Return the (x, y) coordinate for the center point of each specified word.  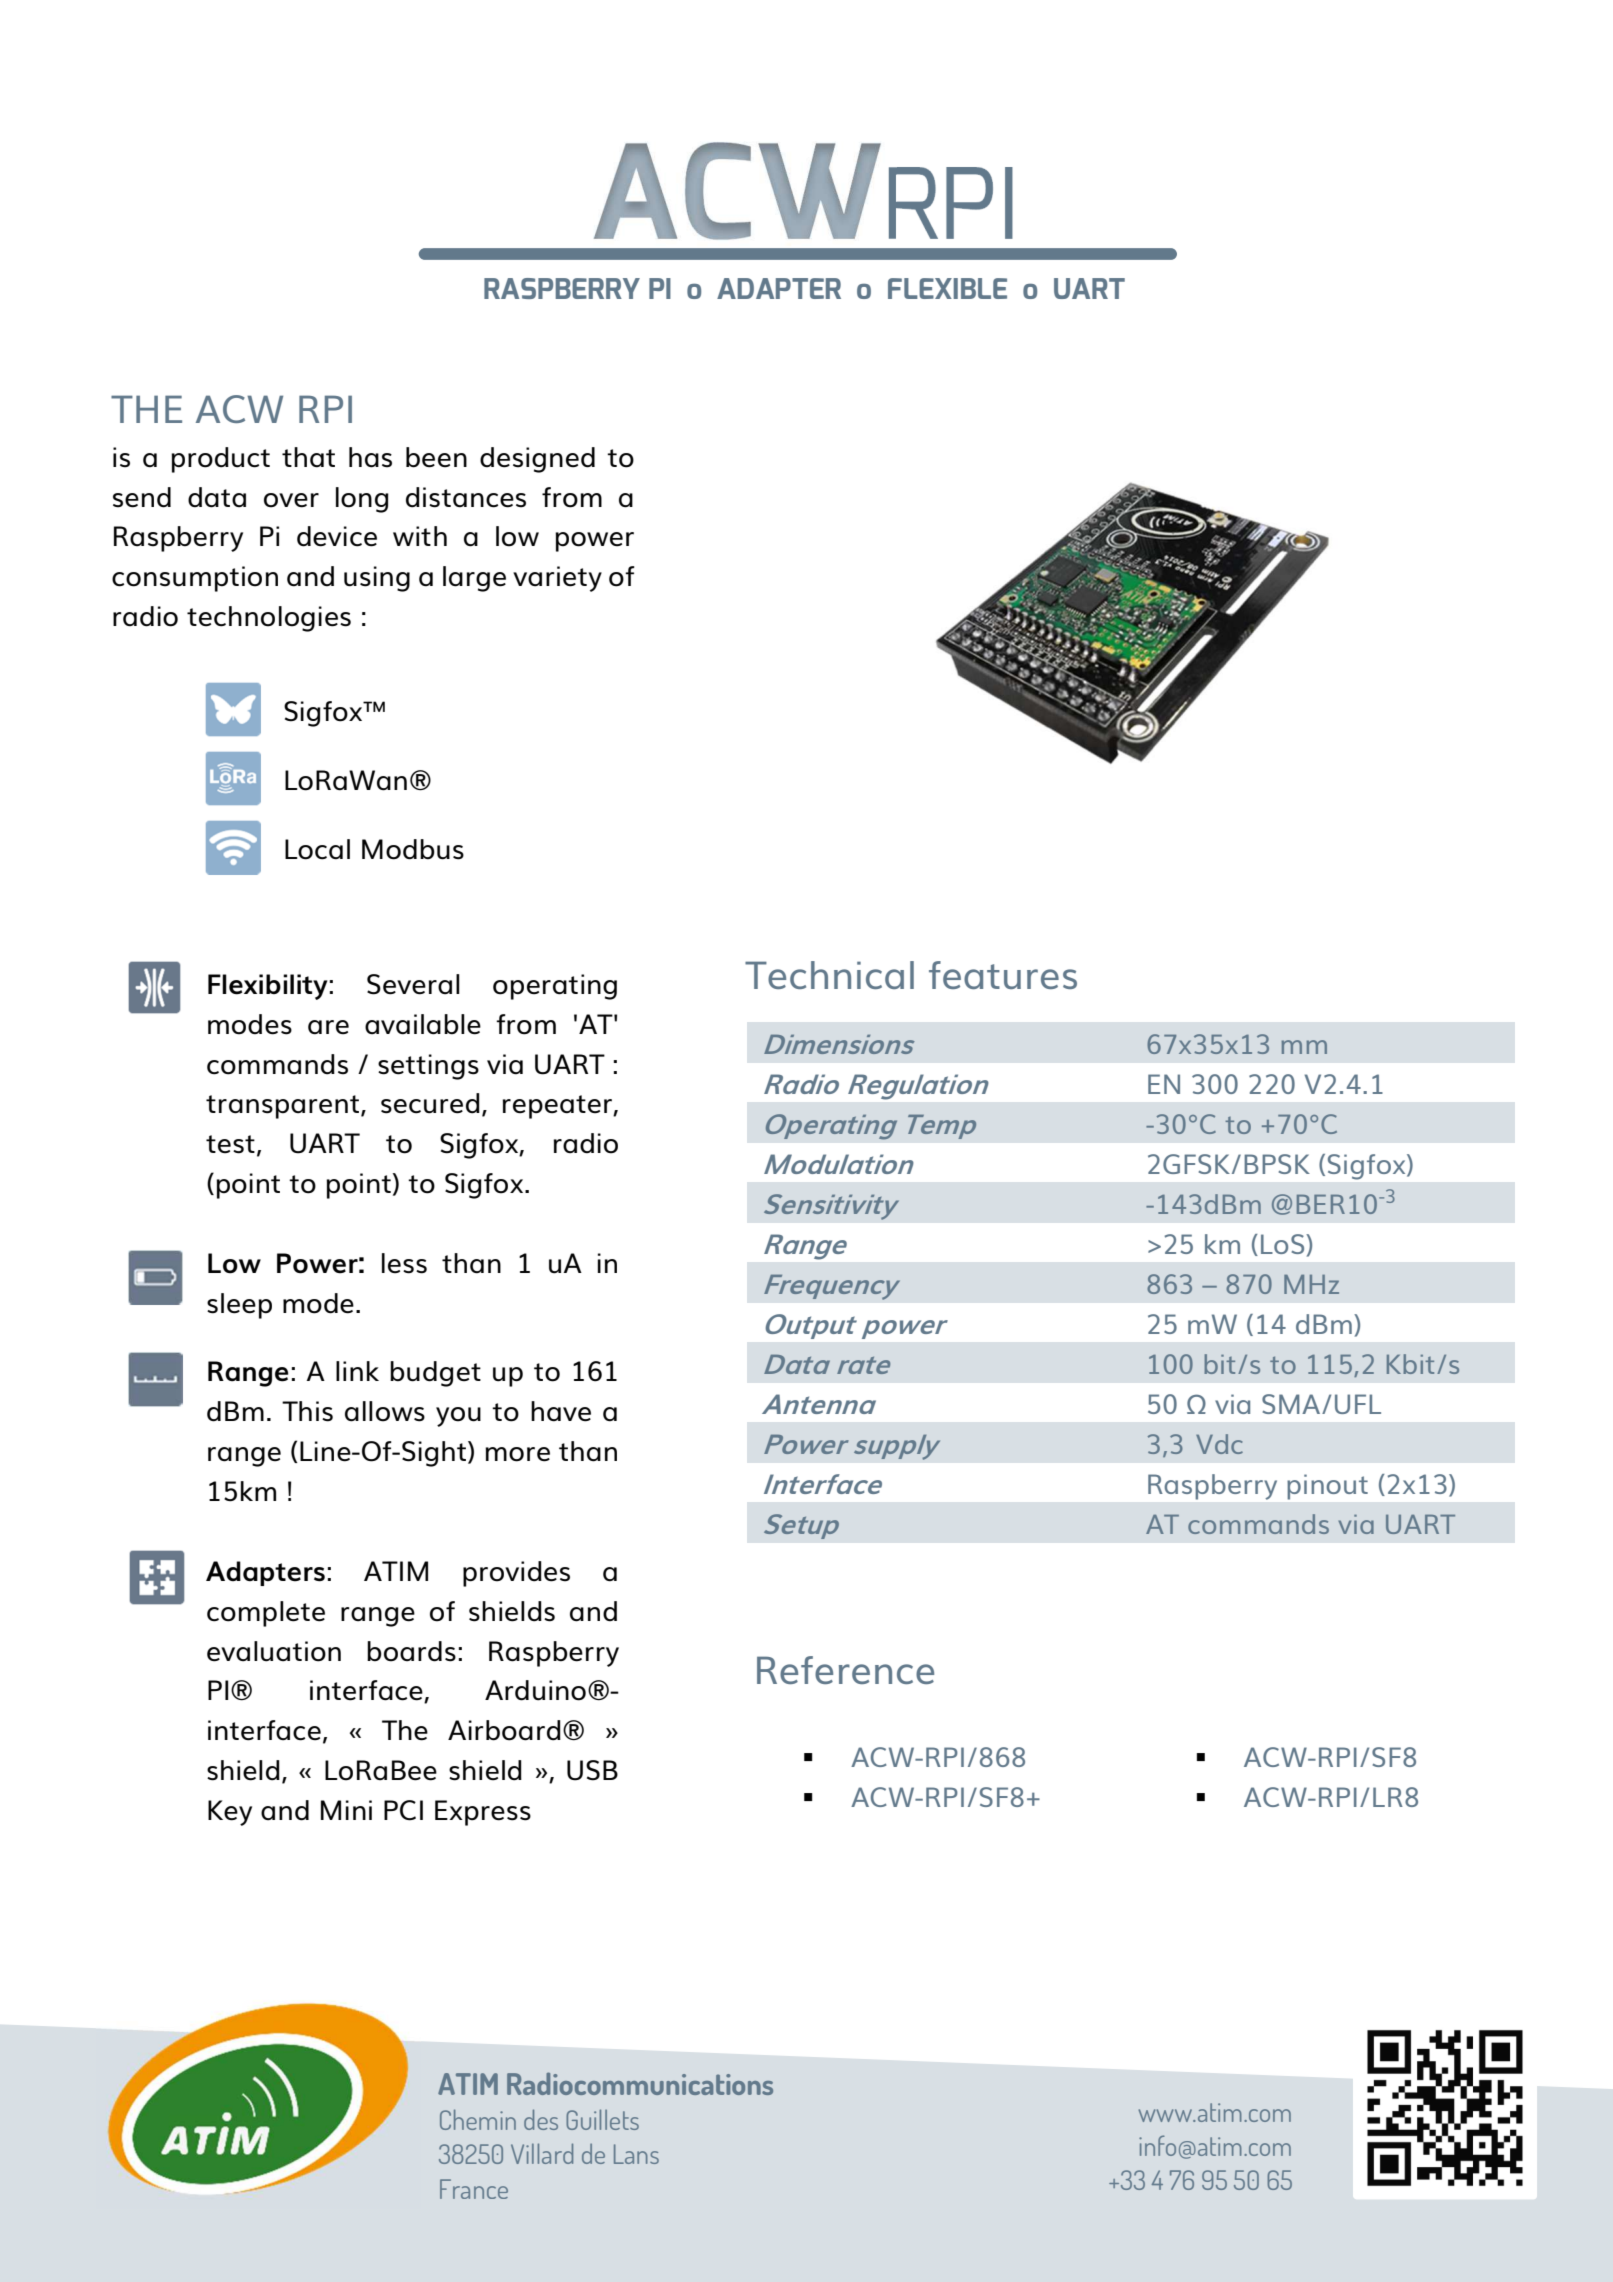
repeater (558, 1107)
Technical (829, 975)
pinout (1328, 1487)
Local (317, 849)
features (1003, 975)
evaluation (274, 1651)
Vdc (1219, 1444)
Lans (636, 2154)
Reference (845, 1670)
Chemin (478, 2119)
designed (537, 460)
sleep (239, 1306)
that (308, 457)
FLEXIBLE (947, 288)
